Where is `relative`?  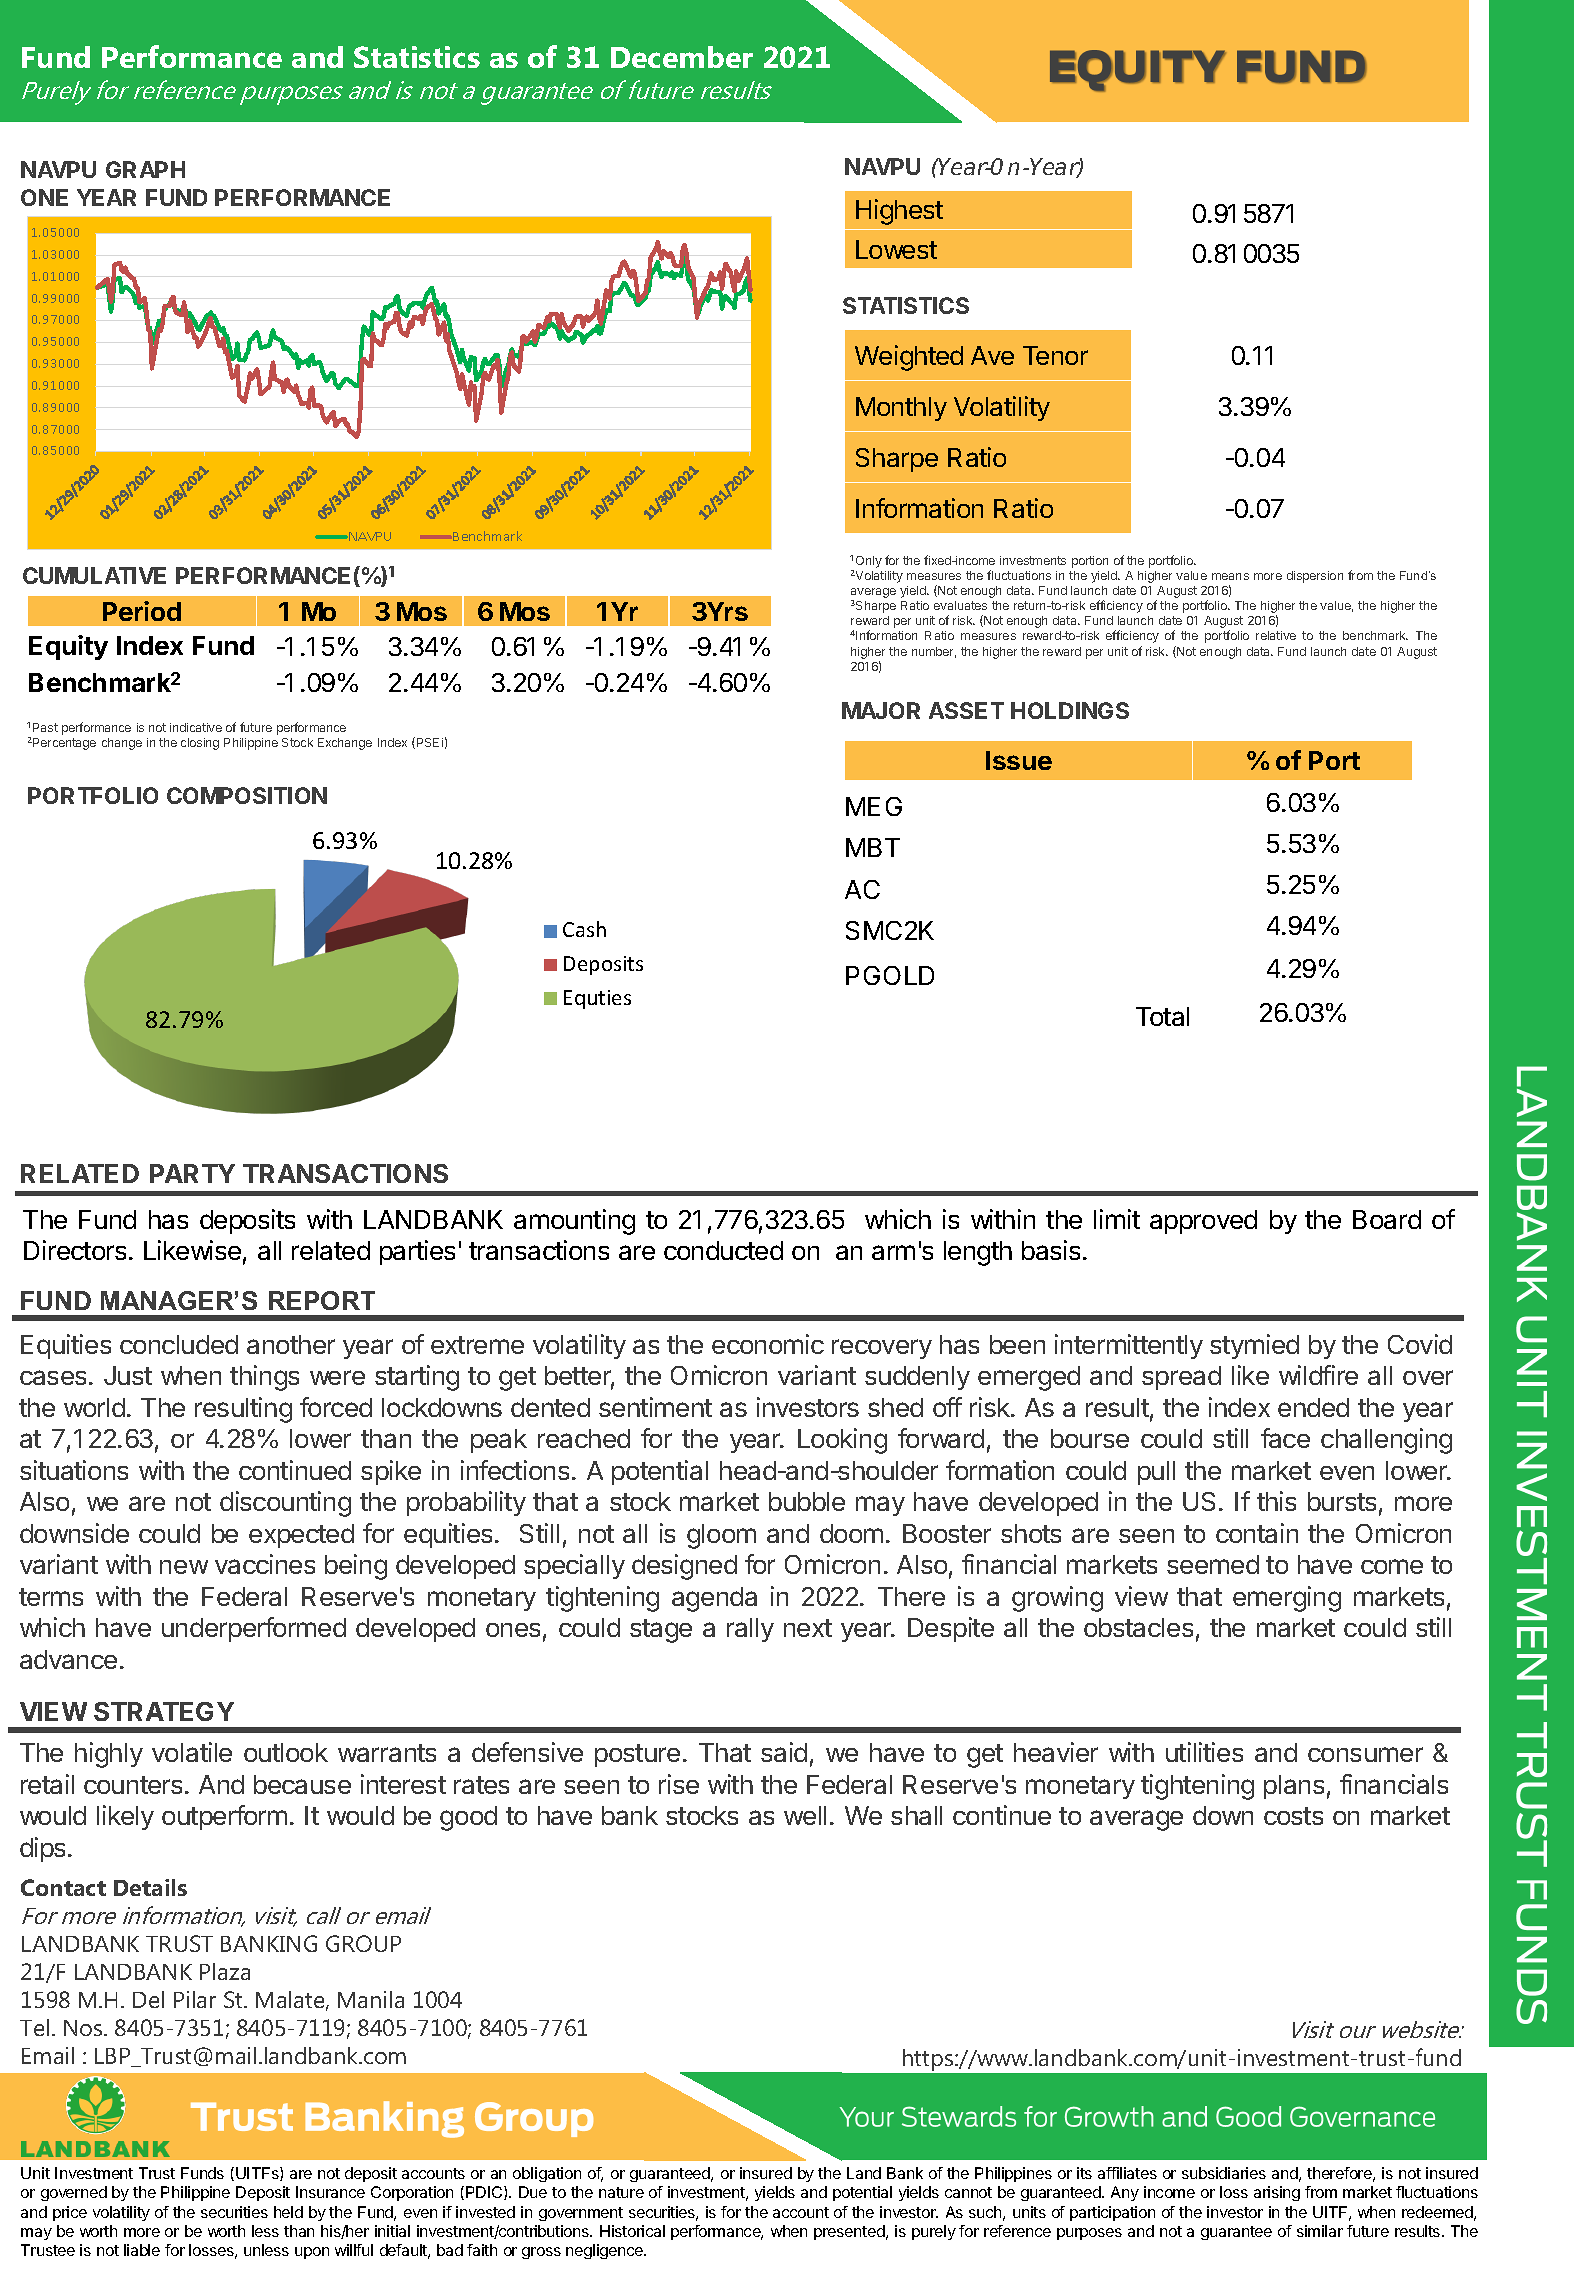 relative is located at coordinates (1276, 635).
